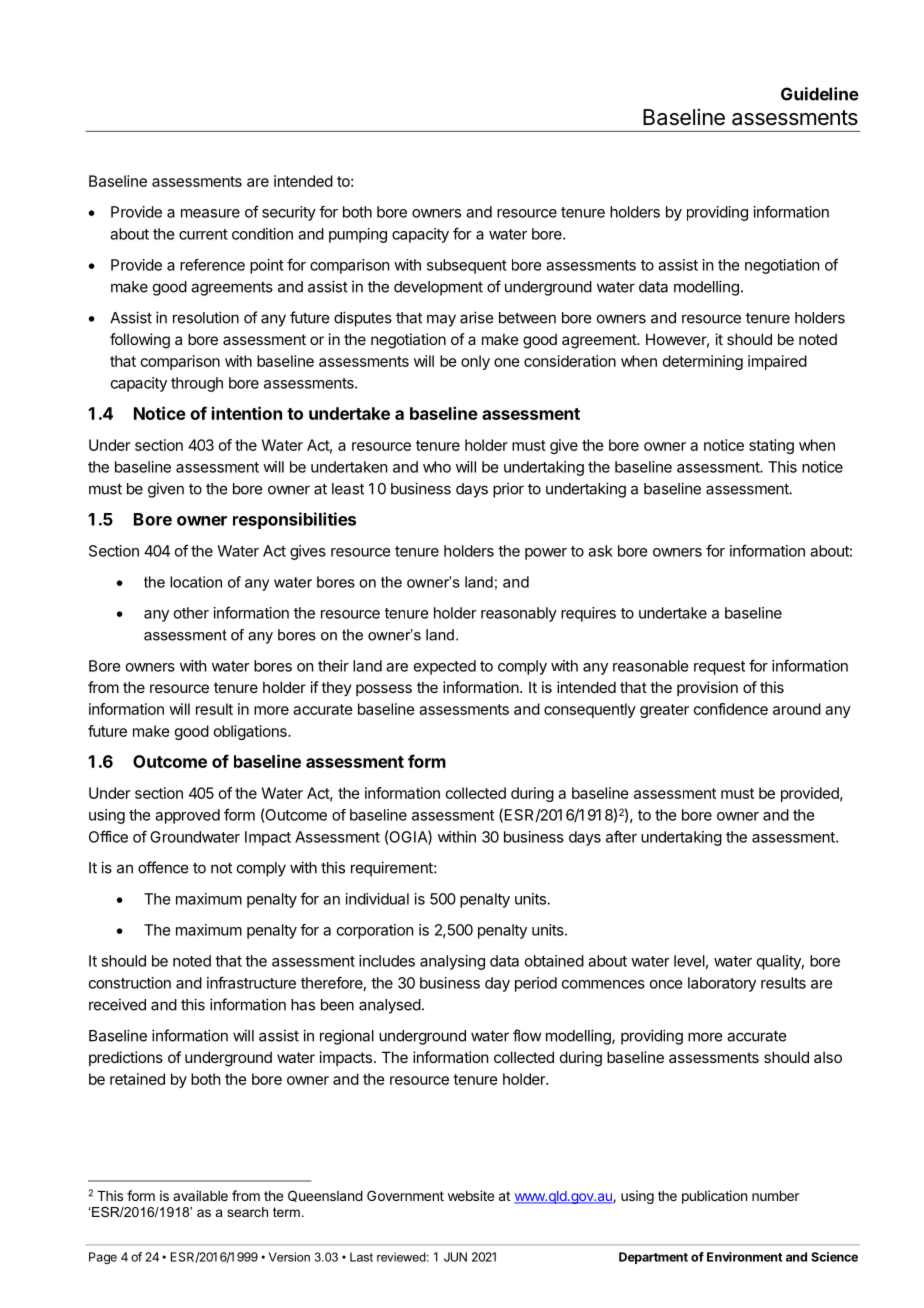 The image size is (924, 1308). What do you see at coordinates (719, 668) in the page?
I see `request` at bounding box center [719, 668].
